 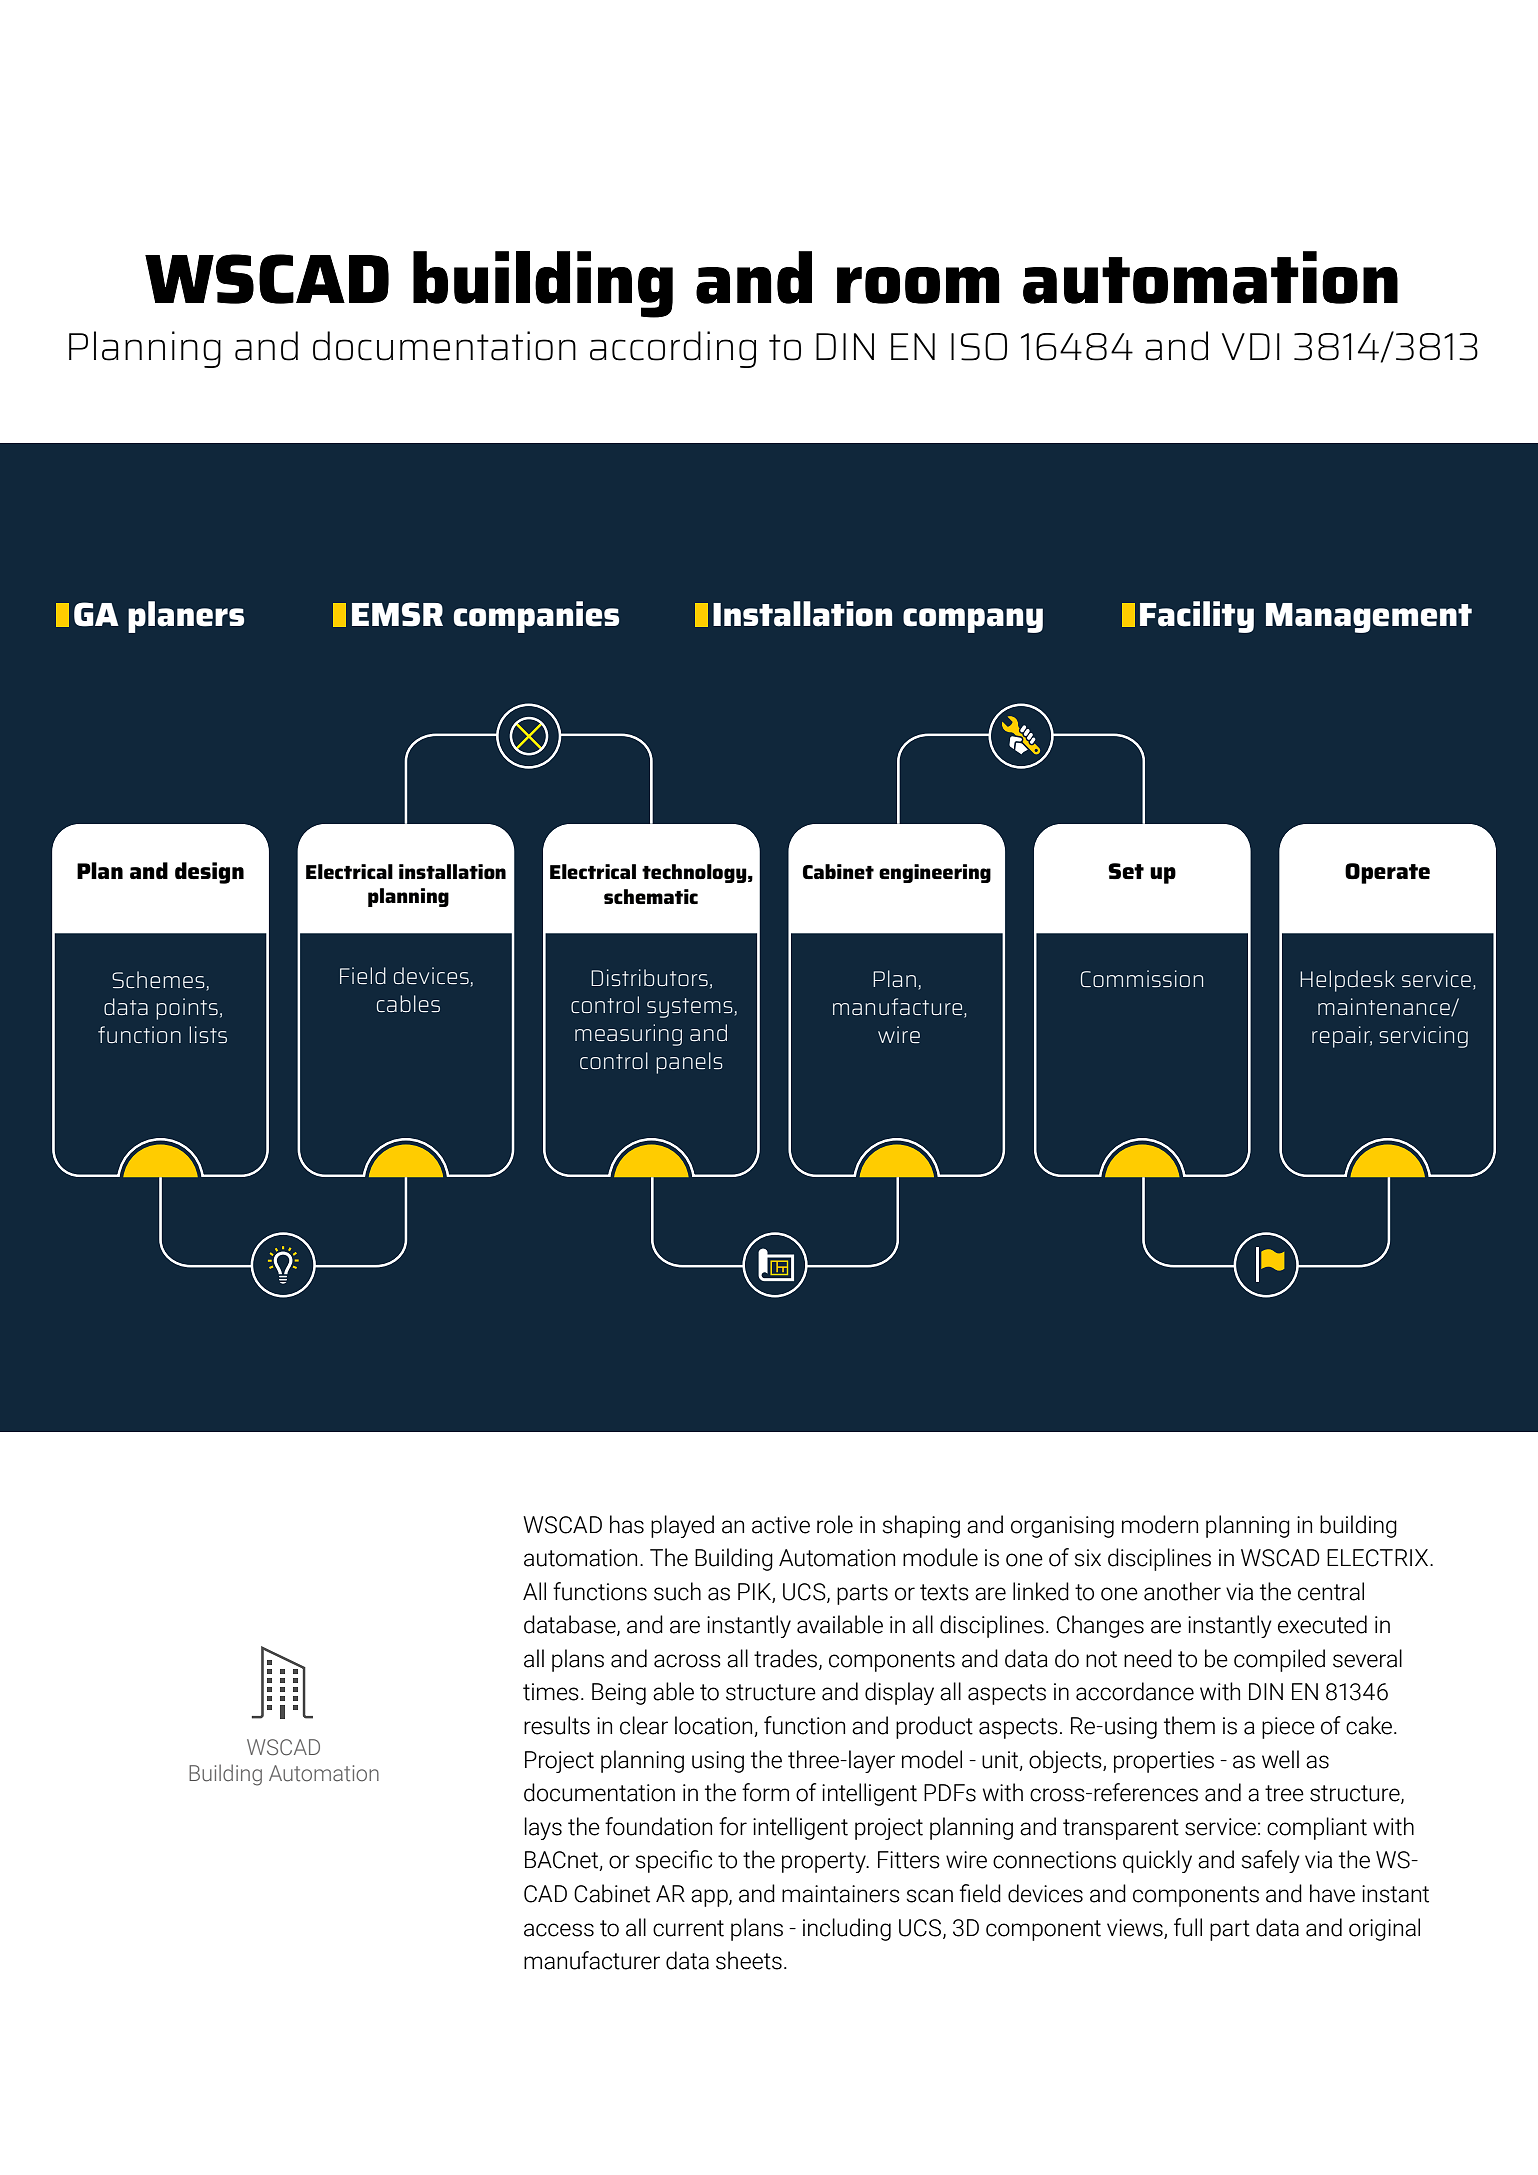 What do you see at coordinates (973, 620) in the image?
I see `company` at bounding box center [973, 620].
